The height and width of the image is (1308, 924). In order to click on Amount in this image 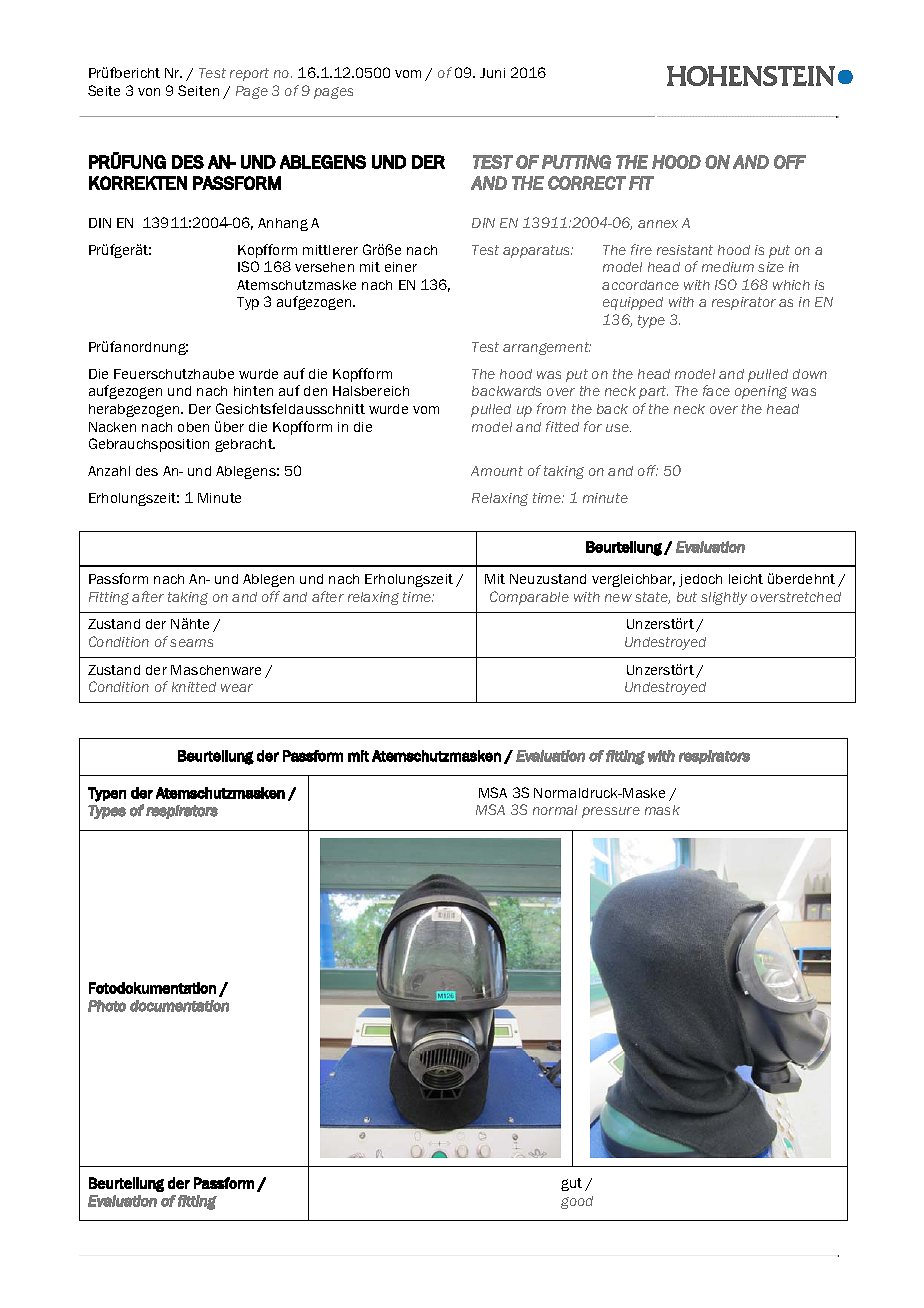, I will do `click(497, 471)`.
